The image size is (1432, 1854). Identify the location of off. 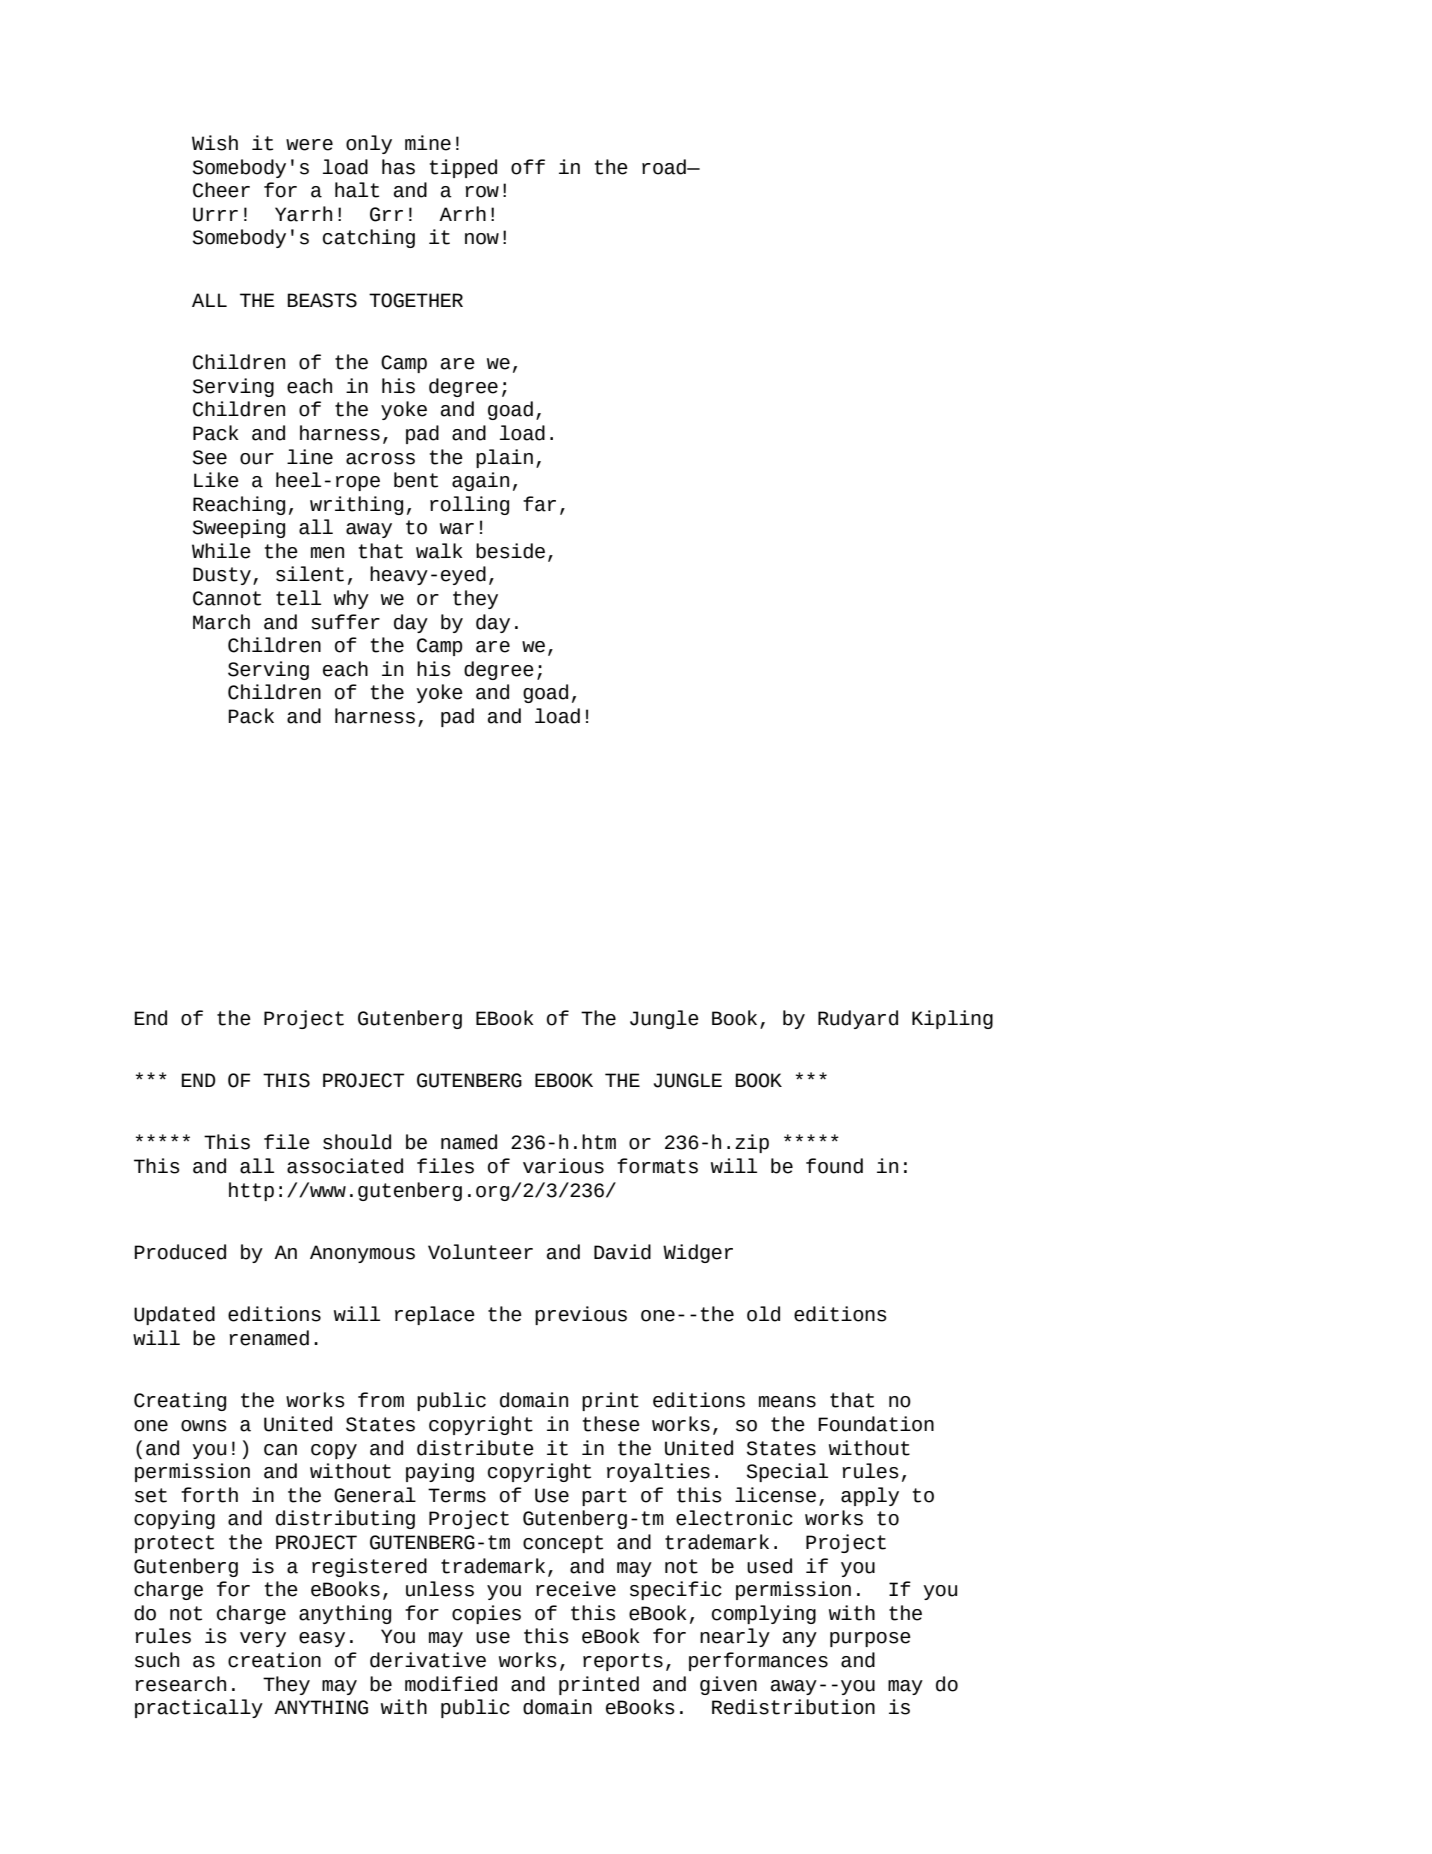
(528, 167).
